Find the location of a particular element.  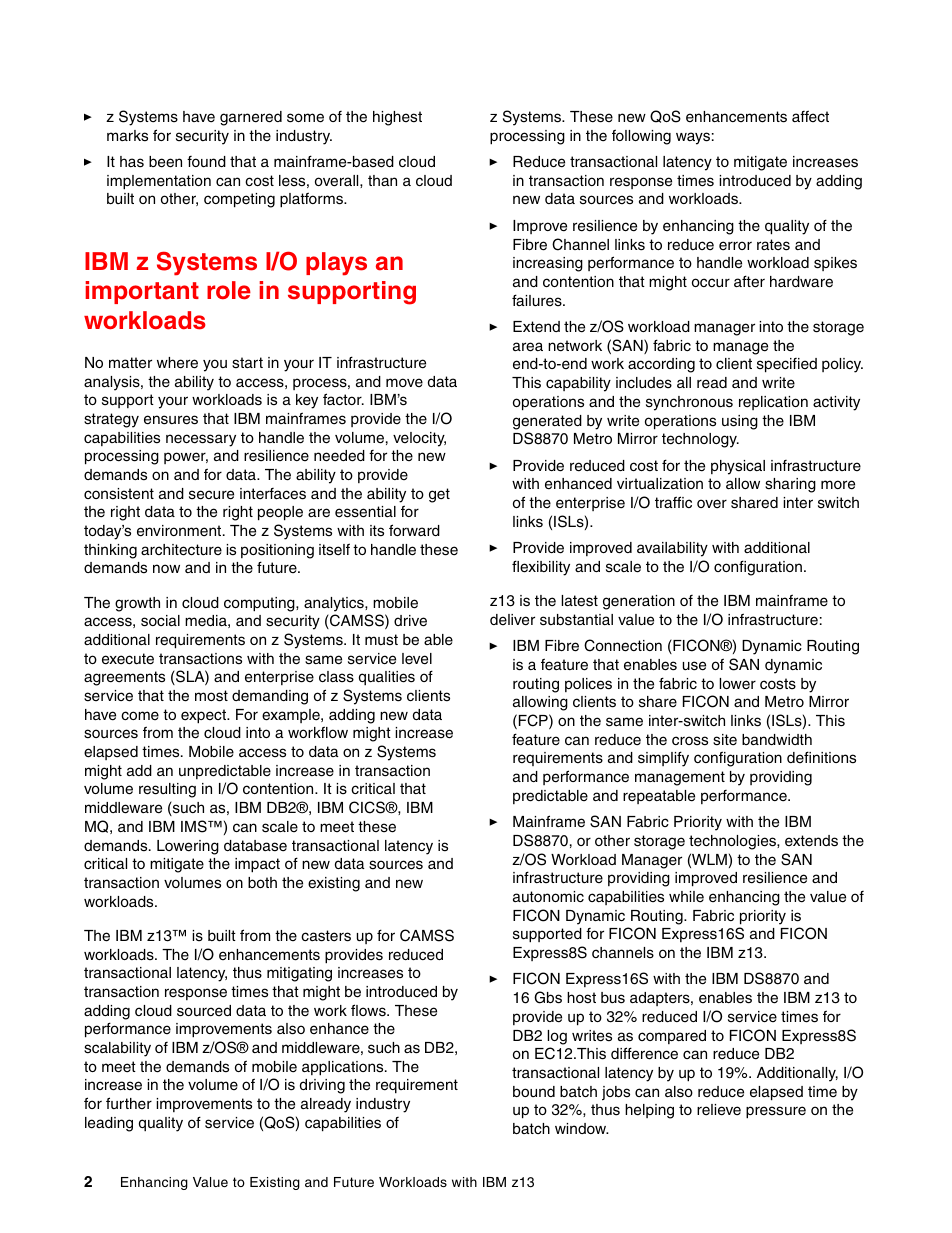

further is located at coordinates (129, 1103).
